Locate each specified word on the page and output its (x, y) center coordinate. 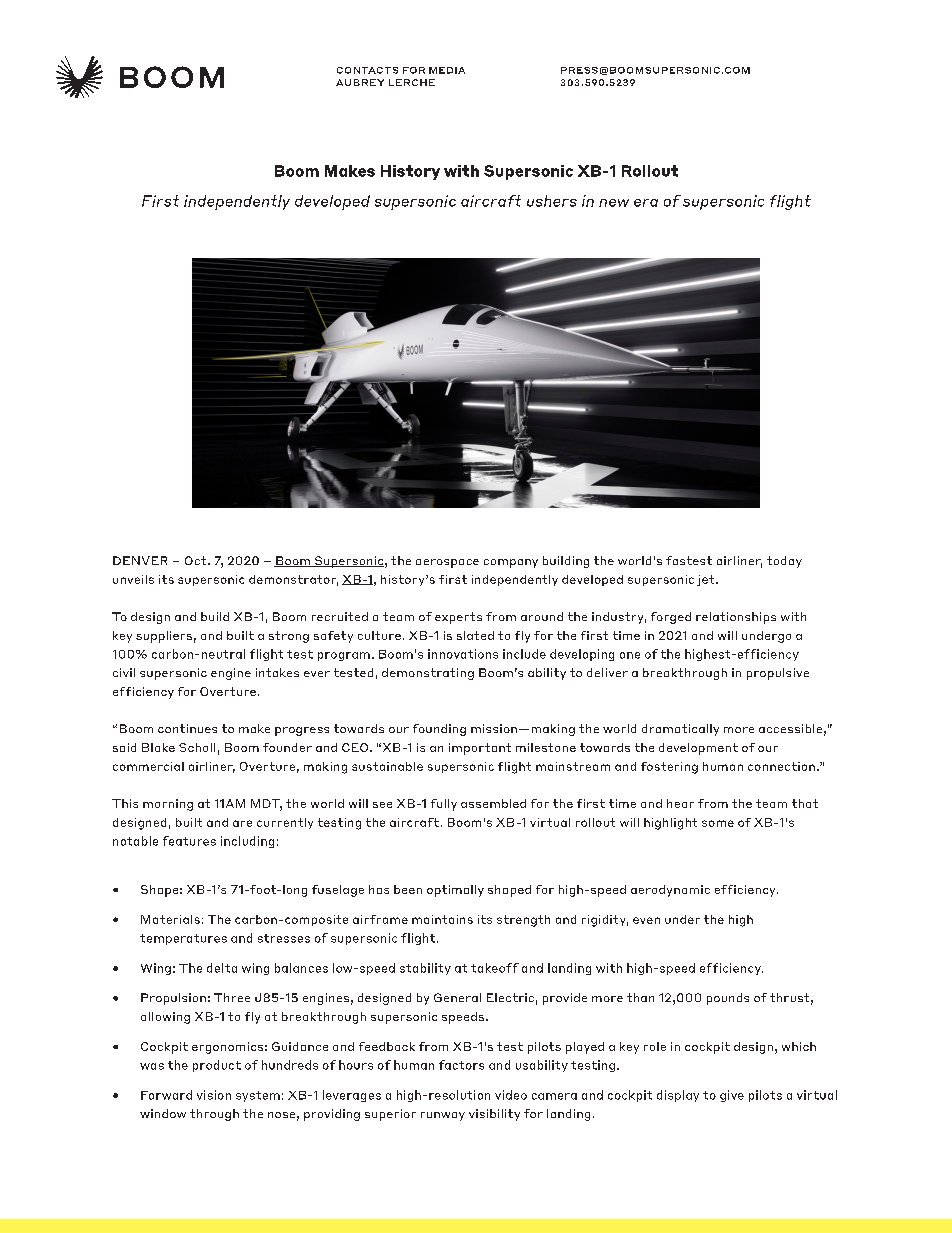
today (784, 562)
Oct (197, 560)
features (189, 841)
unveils (133, 579)
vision (214, 1095)
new (614, 203)
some (718, 823)
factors (461, 1065)
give (732, 1096)
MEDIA (447, 70)
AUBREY (360, 82)
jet (707, 580)
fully (444, 805)
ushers (552, 201)
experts (458, 618)
